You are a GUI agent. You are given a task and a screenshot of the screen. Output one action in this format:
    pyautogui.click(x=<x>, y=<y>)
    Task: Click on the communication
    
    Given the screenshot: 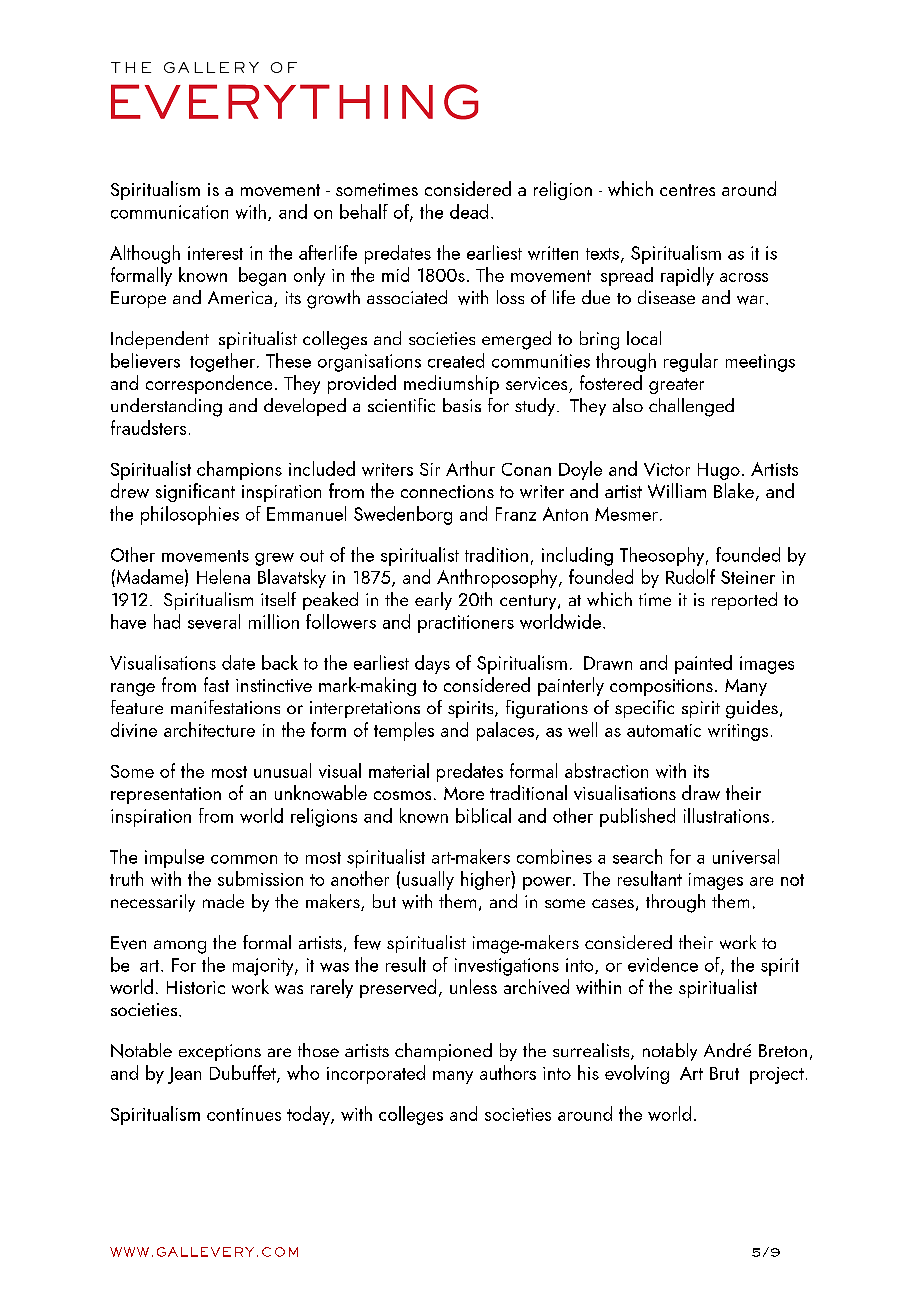 What is the action you would take?
    pyautogui.click(x=169, y=212)
